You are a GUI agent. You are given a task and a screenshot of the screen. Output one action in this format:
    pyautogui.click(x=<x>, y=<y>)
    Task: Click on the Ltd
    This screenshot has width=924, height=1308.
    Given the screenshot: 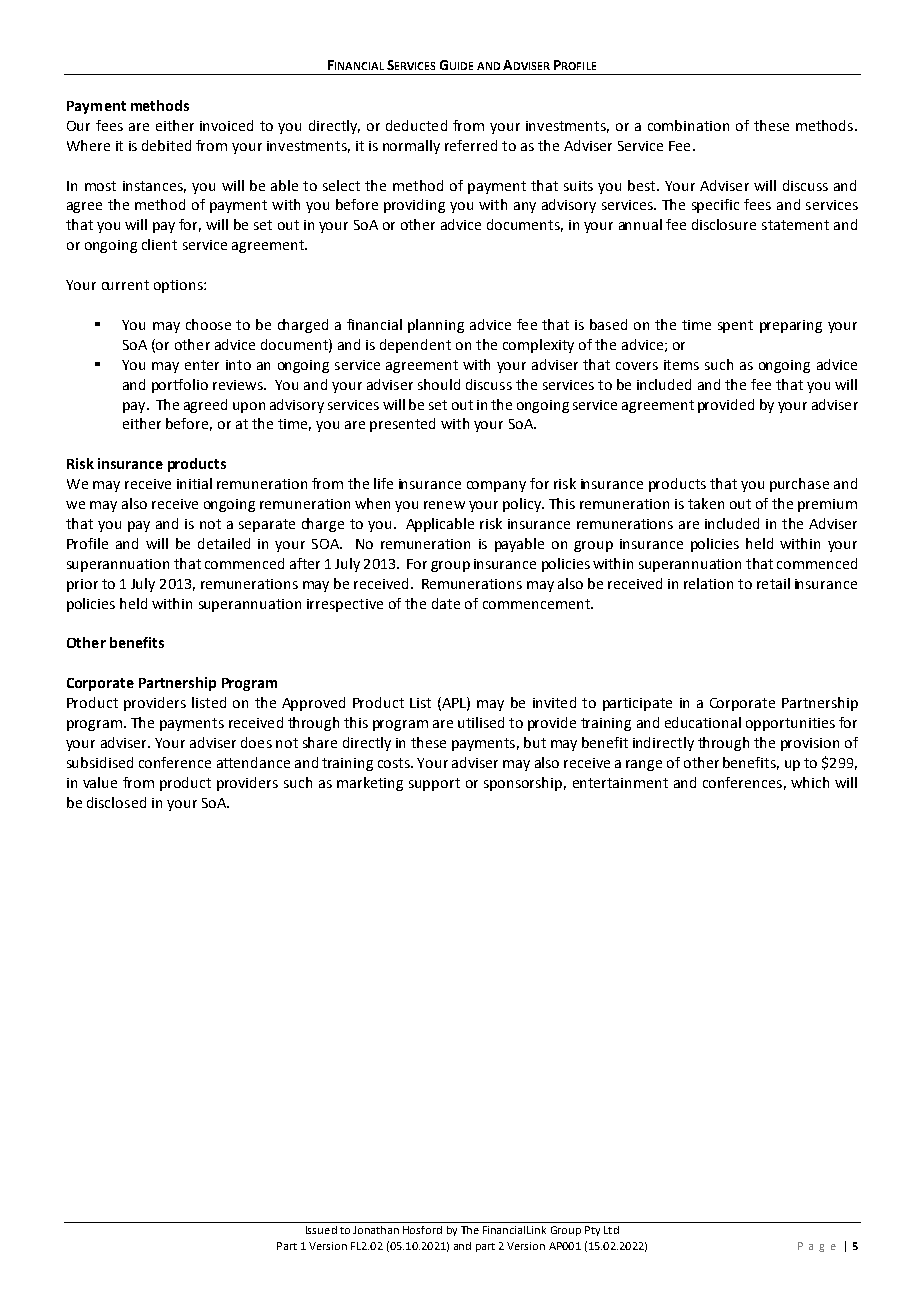 What is the action you would take?
    pyautogui.click(x=611, y=1230)
